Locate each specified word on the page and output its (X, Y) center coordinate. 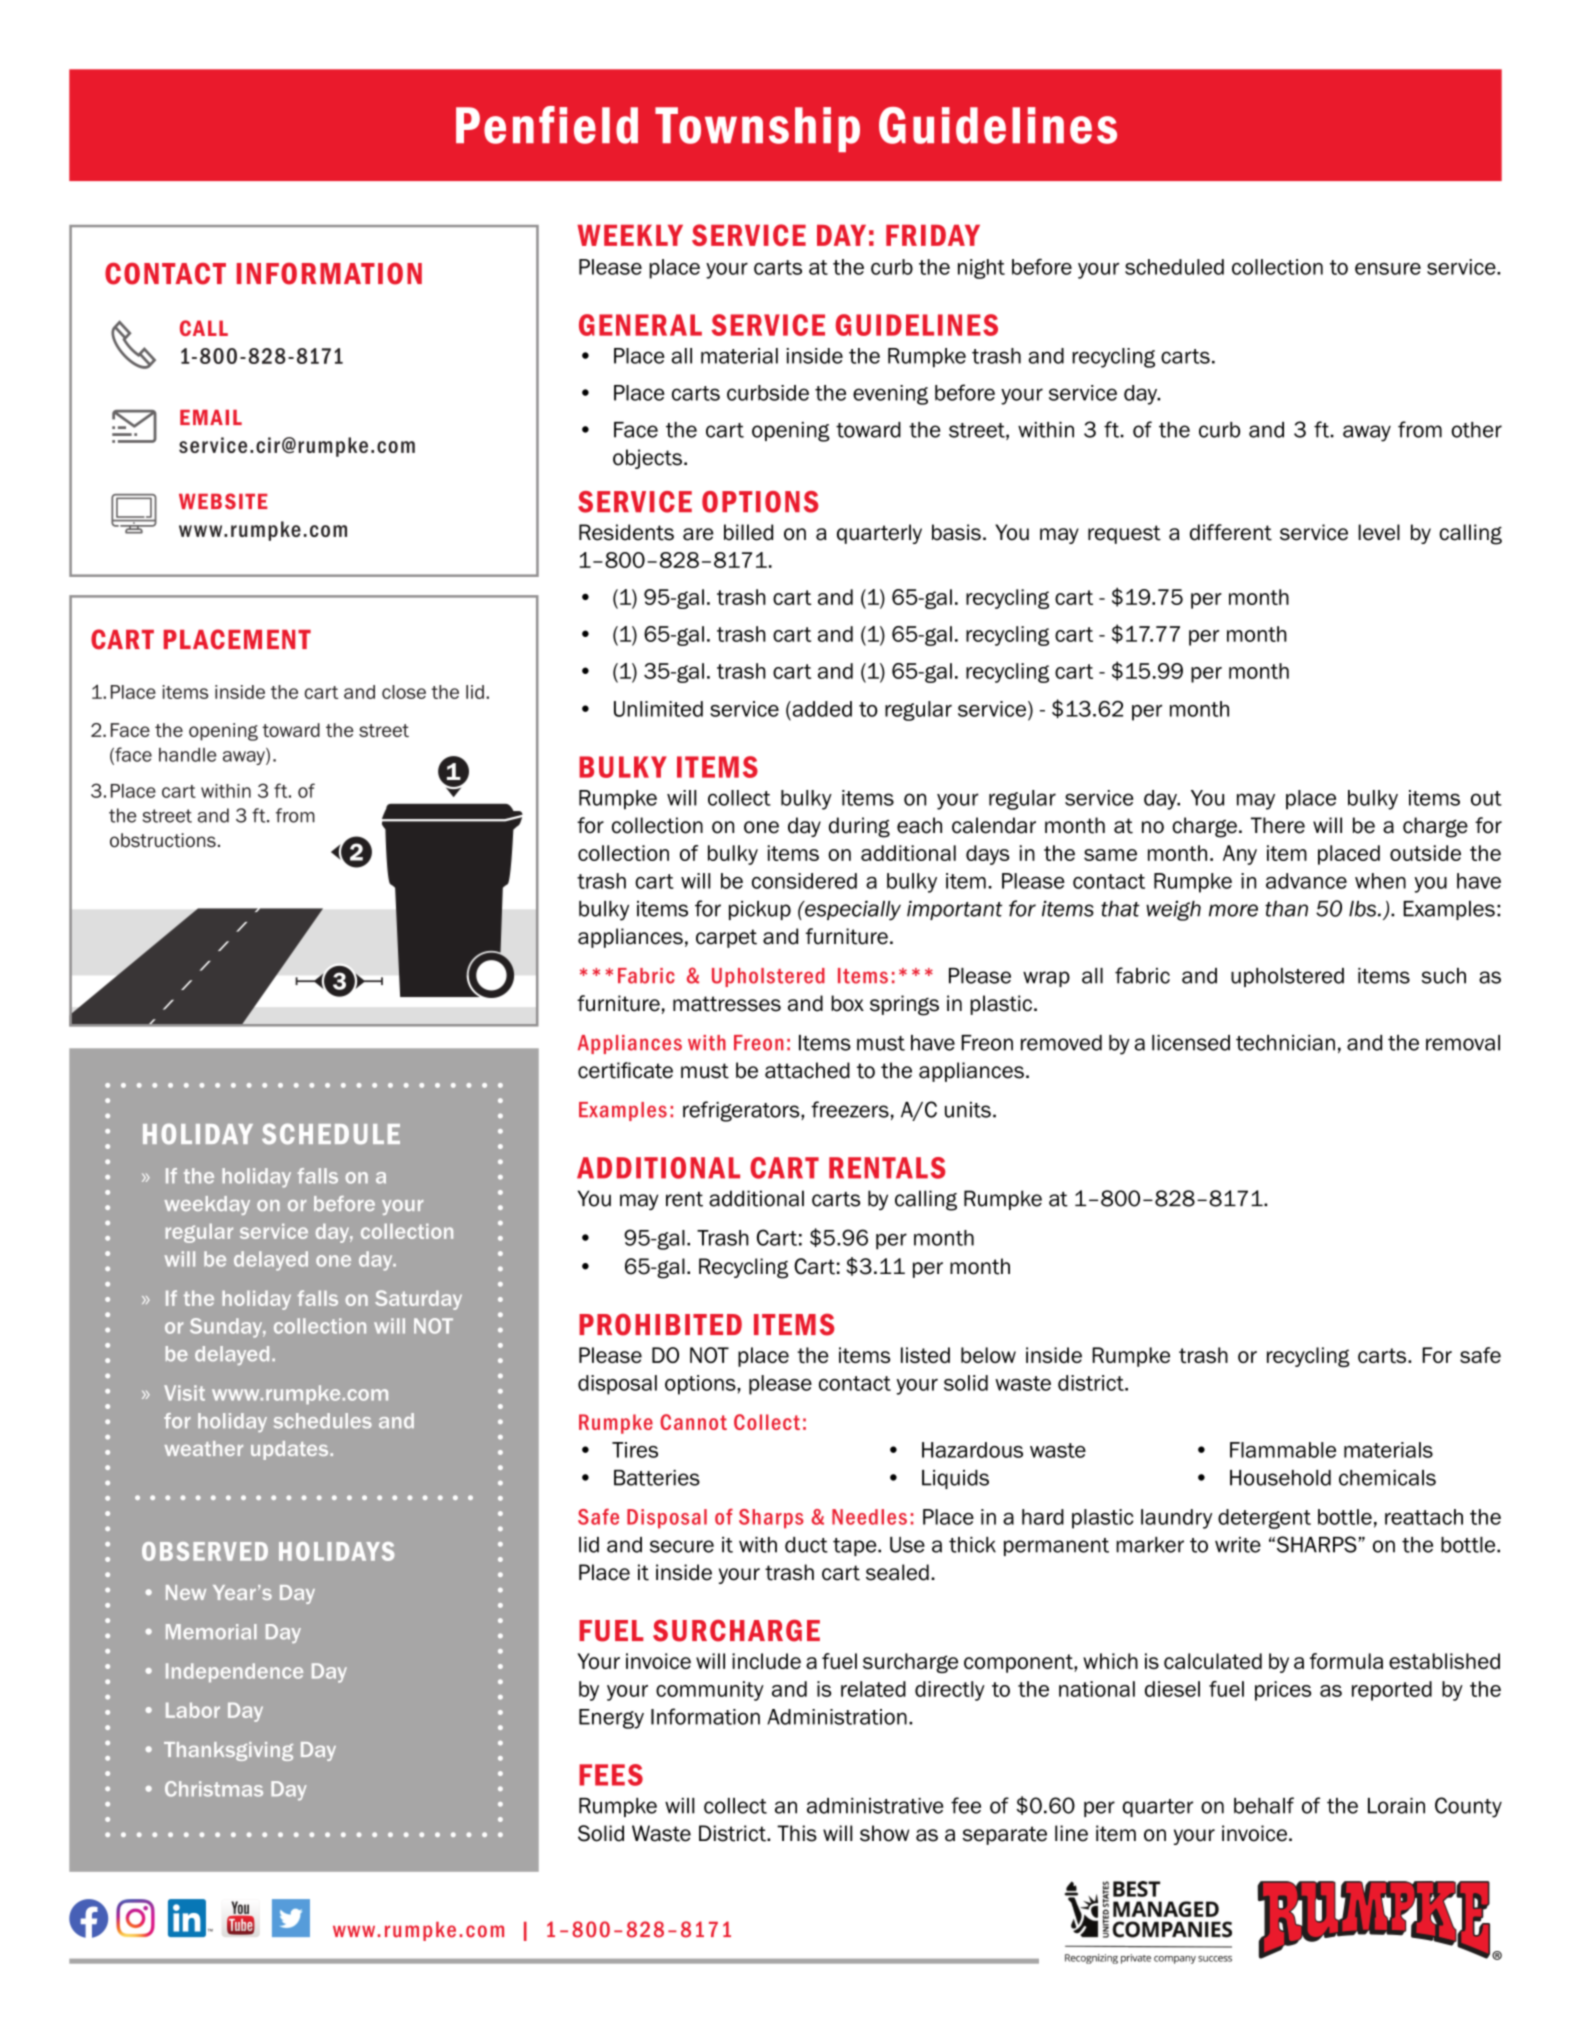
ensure (1388, 269)
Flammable (1283, 1450)
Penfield (547, 125)
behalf (1264, 1805)
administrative (875, 1806)
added (821, 709)
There (1278, 825)
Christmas (214, 1789)
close (404, 692)
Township (757, 129)
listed (925, 1355)
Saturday (418, 1300)
